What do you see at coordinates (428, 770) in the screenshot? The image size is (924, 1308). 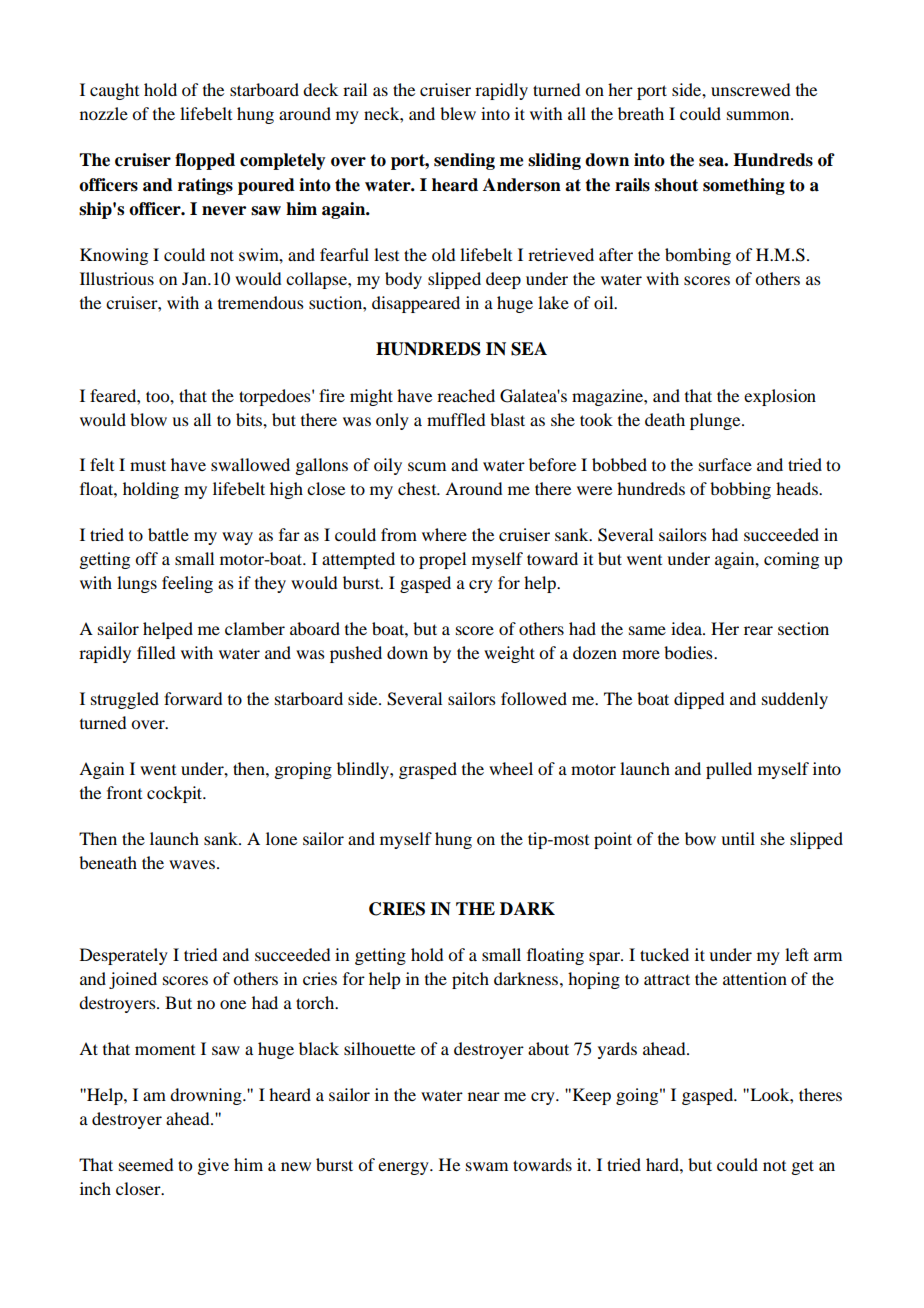 I see `grasped` at bounding box center [428, 770].
